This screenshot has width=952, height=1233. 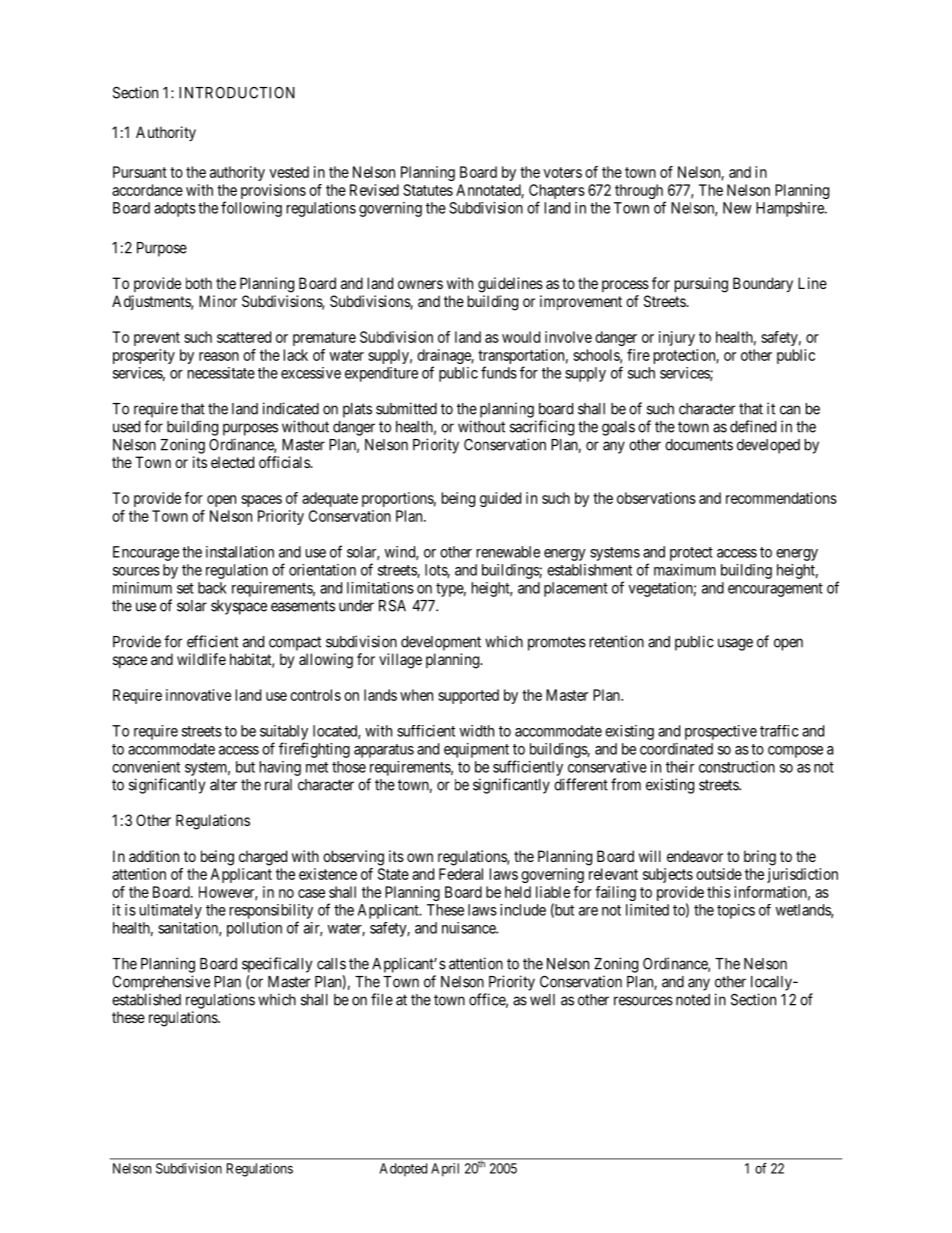 What do you see at coordinates (171, 911) in the screenshot?
I see `ultimately` at bounding box center [171, 911].
